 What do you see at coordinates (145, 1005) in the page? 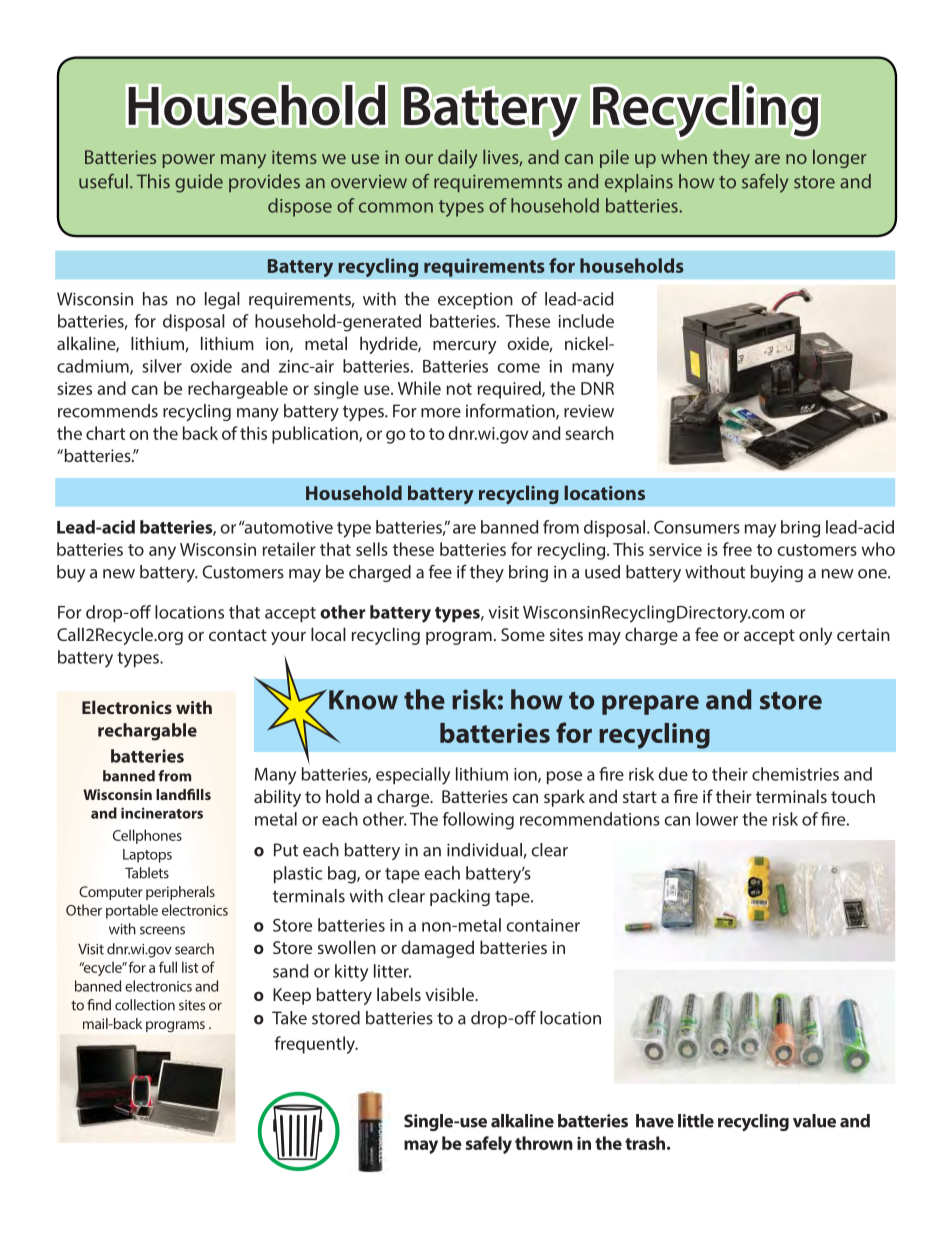
I see `collection` at bounding box center [145, 1005].
